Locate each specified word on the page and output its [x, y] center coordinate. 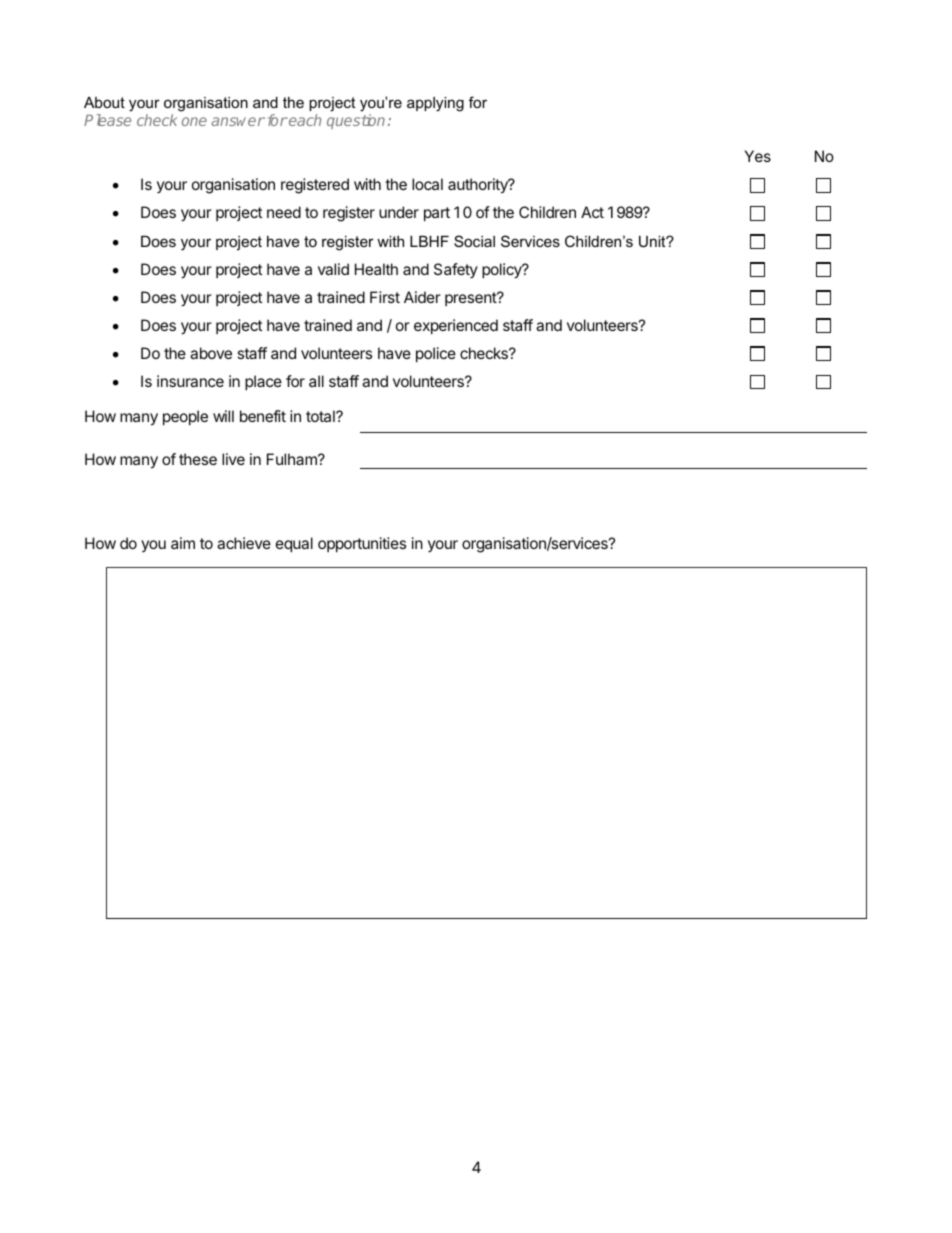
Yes [758, 156]
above [211, 353]
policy [503, 271]
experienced [456, 326]
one [194, 121]
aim [183, 543]
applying [435, 104]
